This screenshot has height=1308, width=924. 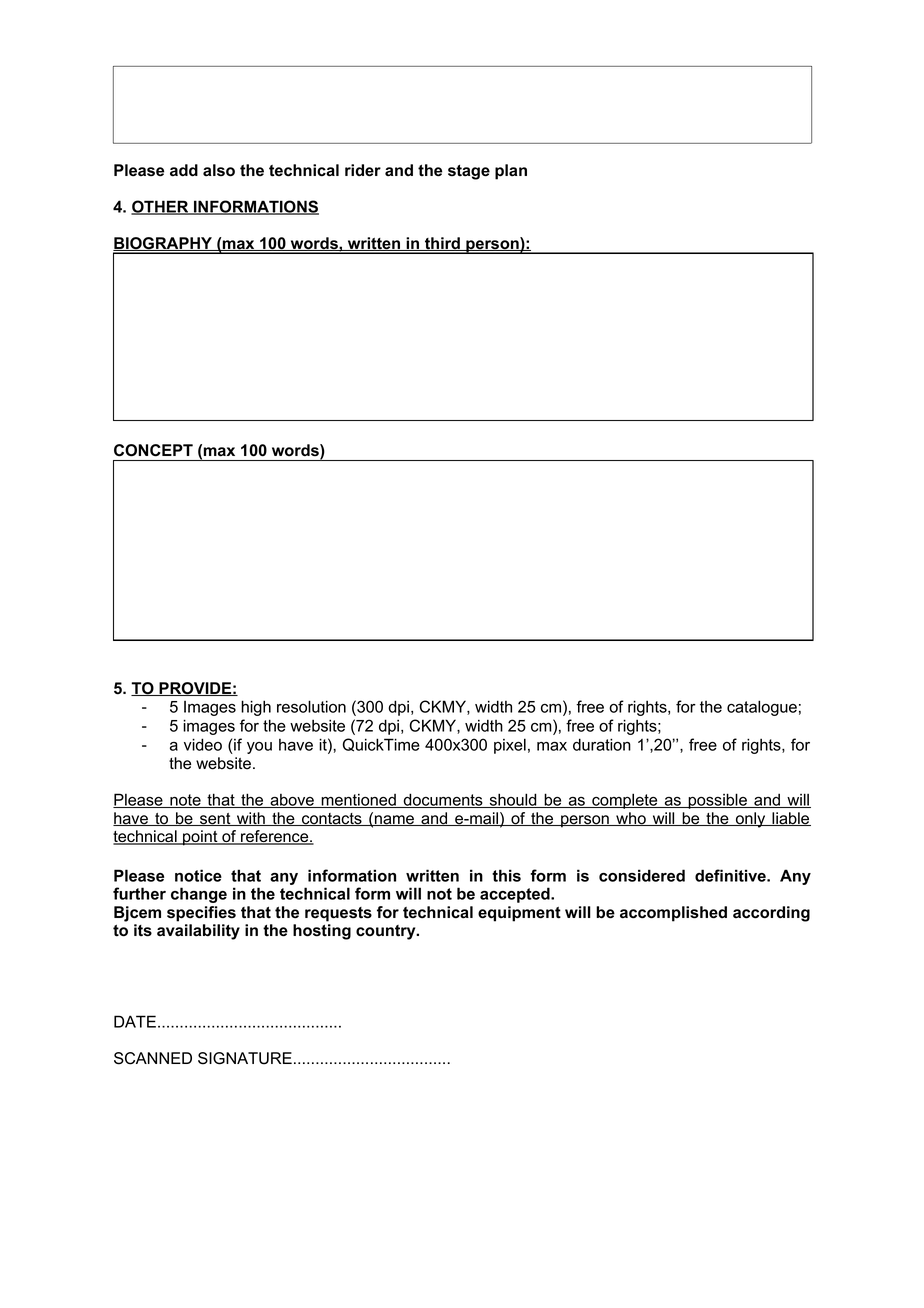 What do you see at coordinates (245, 1058) in the screenshot?
I see `SIGNATURE` at bounding box center [245, 1058].
